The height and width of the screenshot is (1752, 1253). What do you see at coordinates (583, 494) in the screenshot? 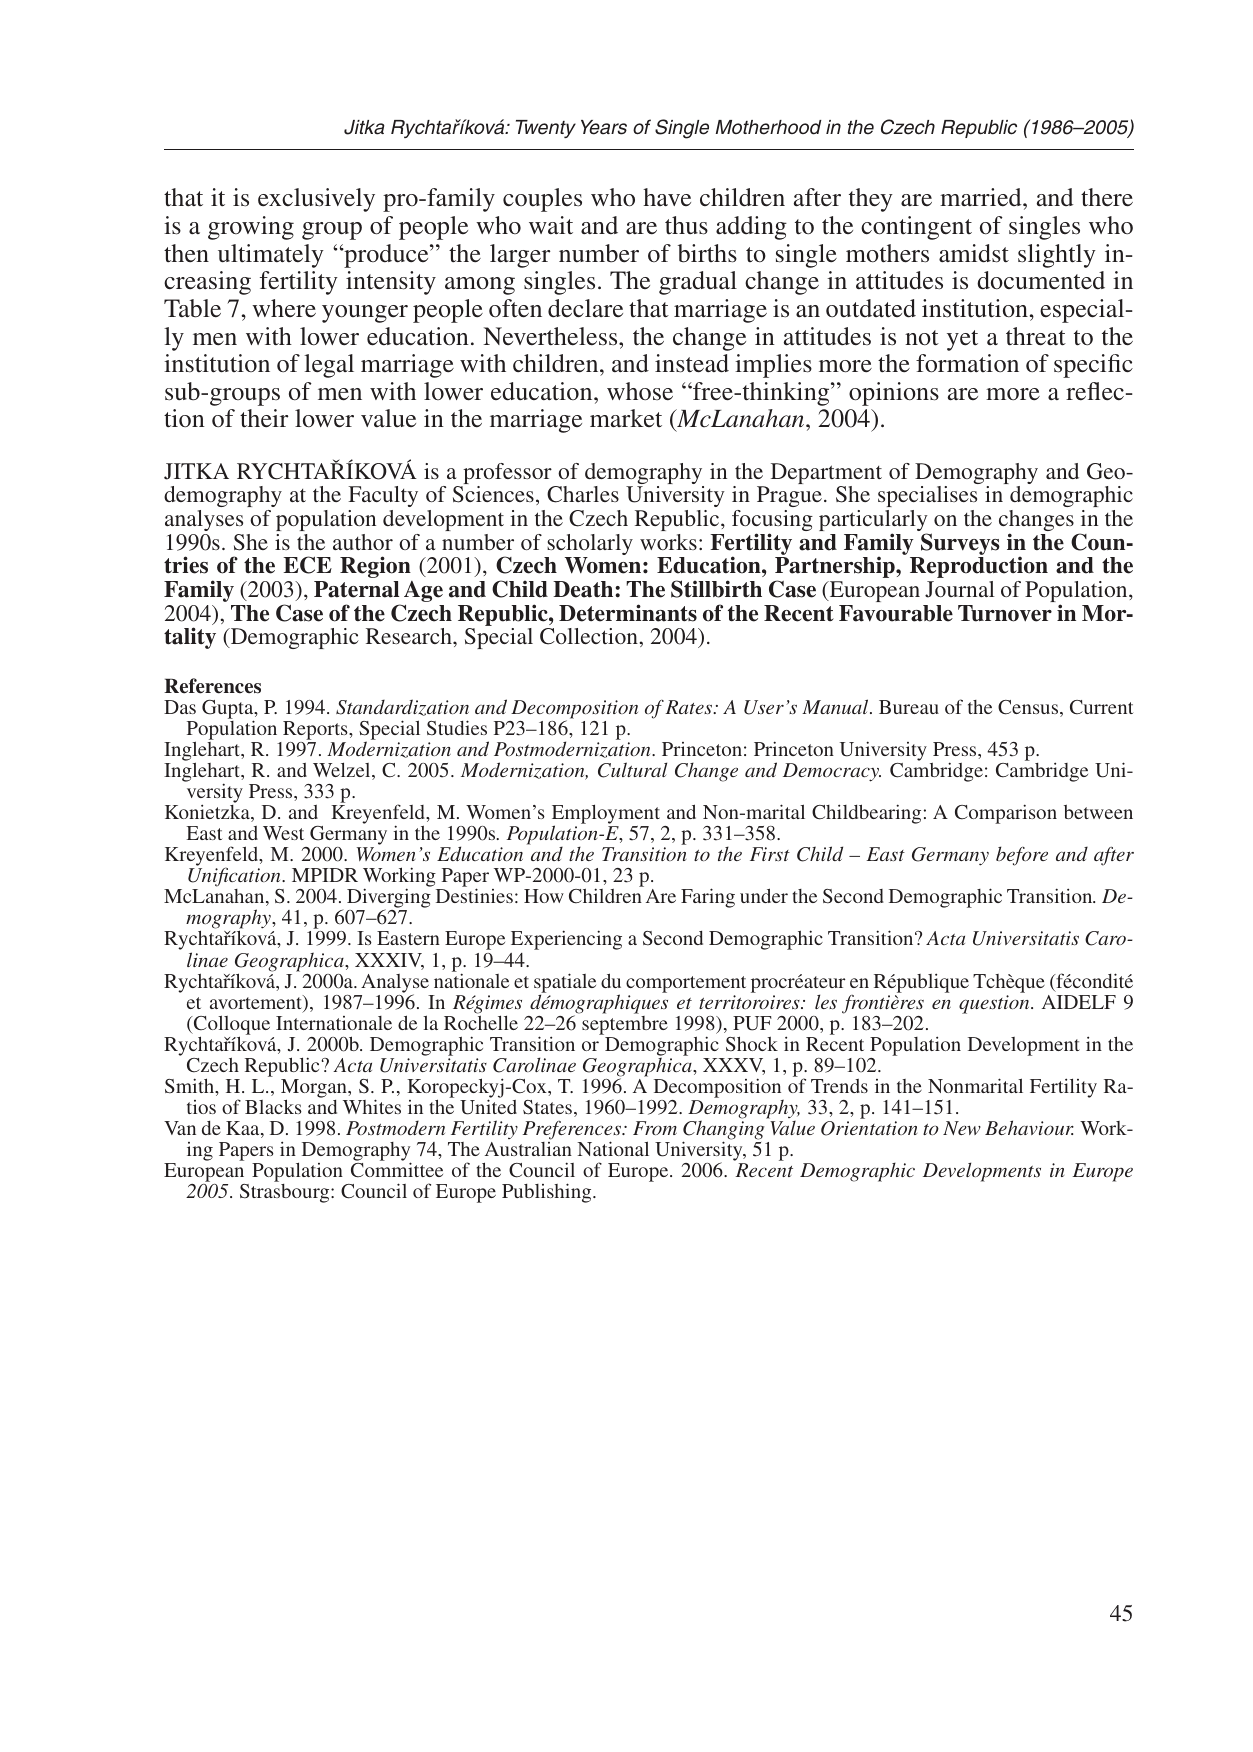
I see `Charles` at bounding box center [583, 494].
